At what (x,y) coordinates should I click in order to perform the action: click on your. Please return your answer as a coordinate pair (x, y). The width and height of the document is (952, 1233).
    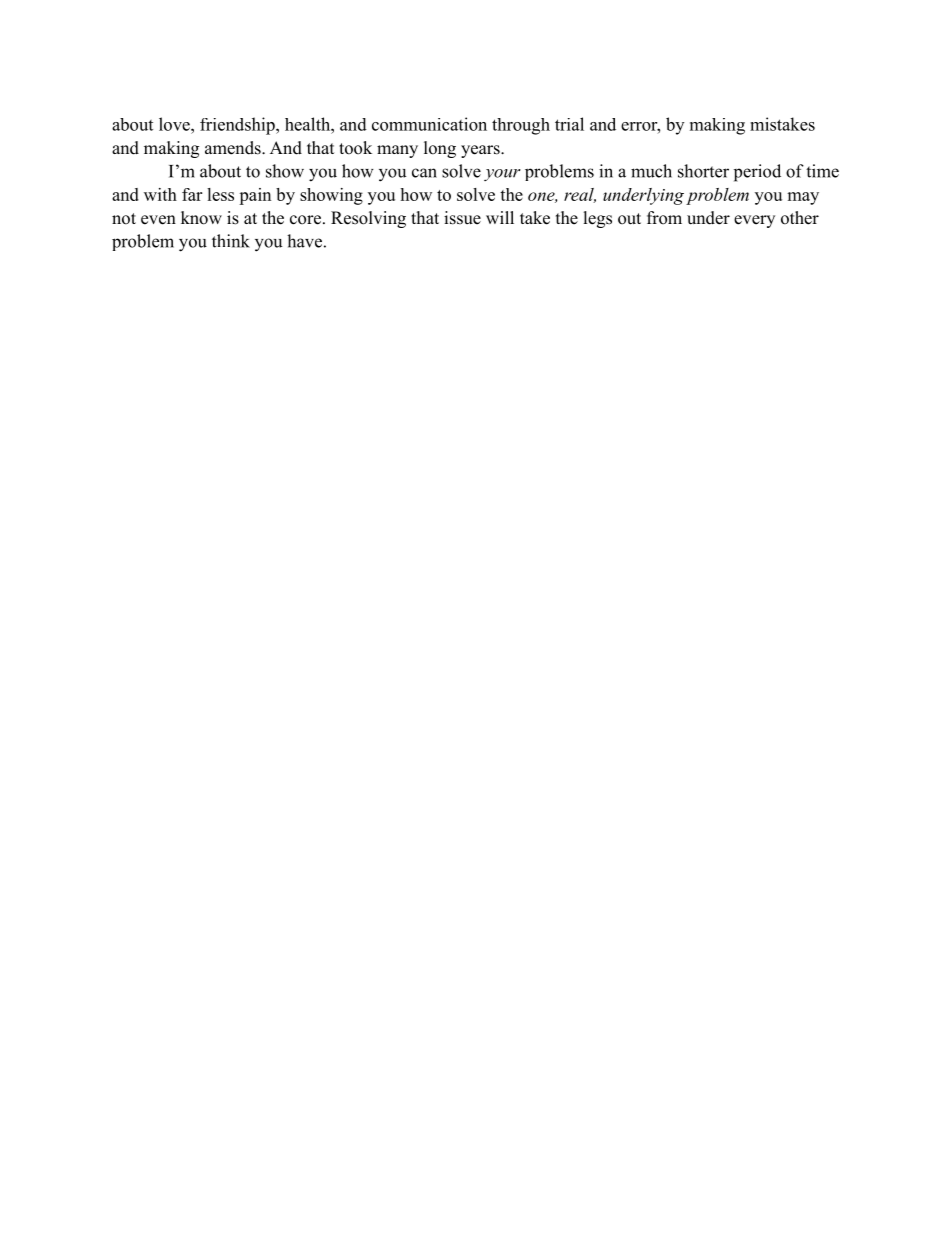
    Looking at the image, I should click on (502, 175).
